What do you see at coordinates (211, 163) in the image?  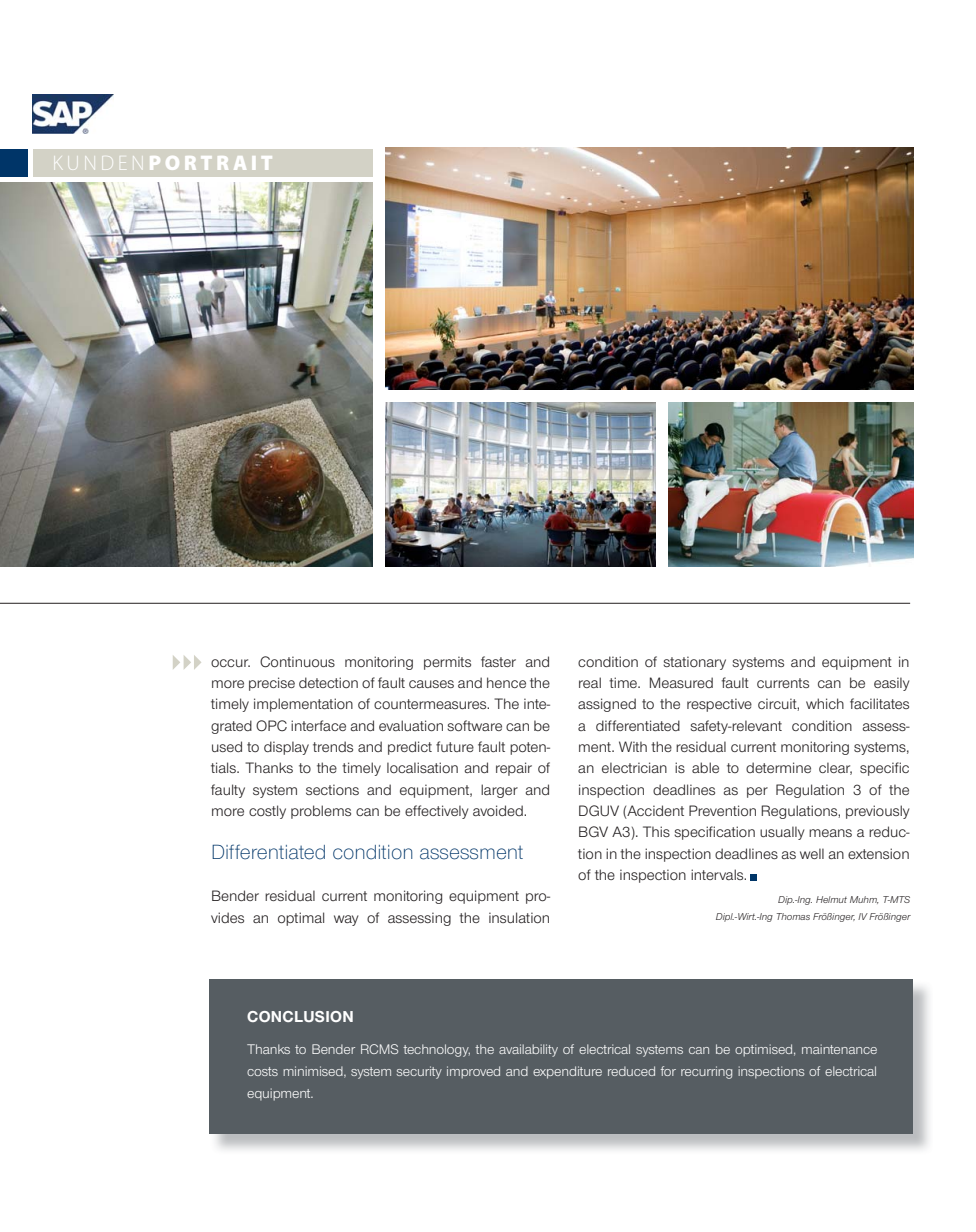 I see `PORTRAIT` at bounding box center [211, 163].
